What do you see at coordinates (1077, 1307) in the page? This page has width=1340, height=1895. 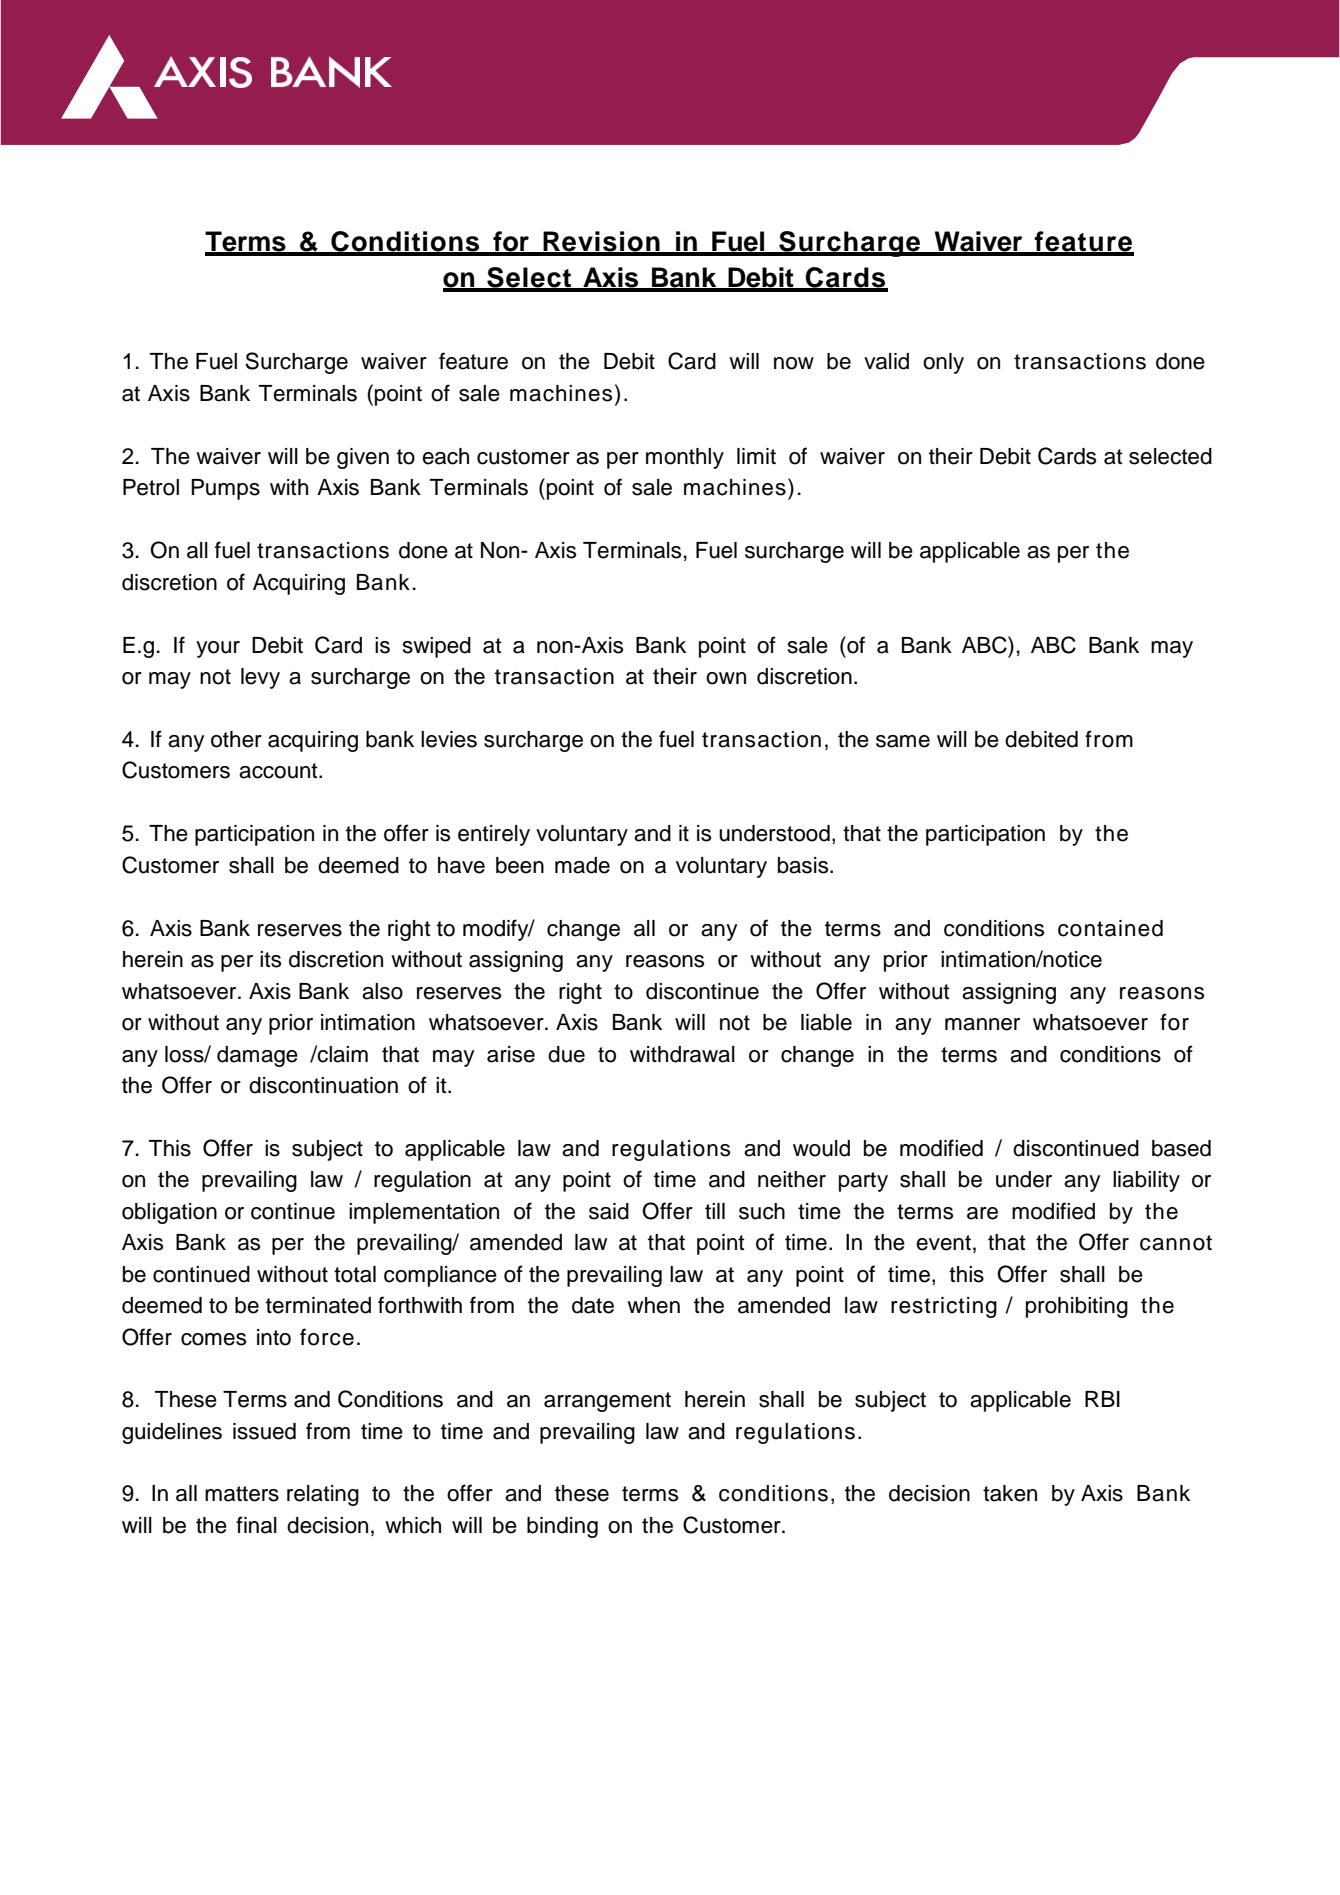 I see `prohibiting` at bounding box center [1077, 1307].
